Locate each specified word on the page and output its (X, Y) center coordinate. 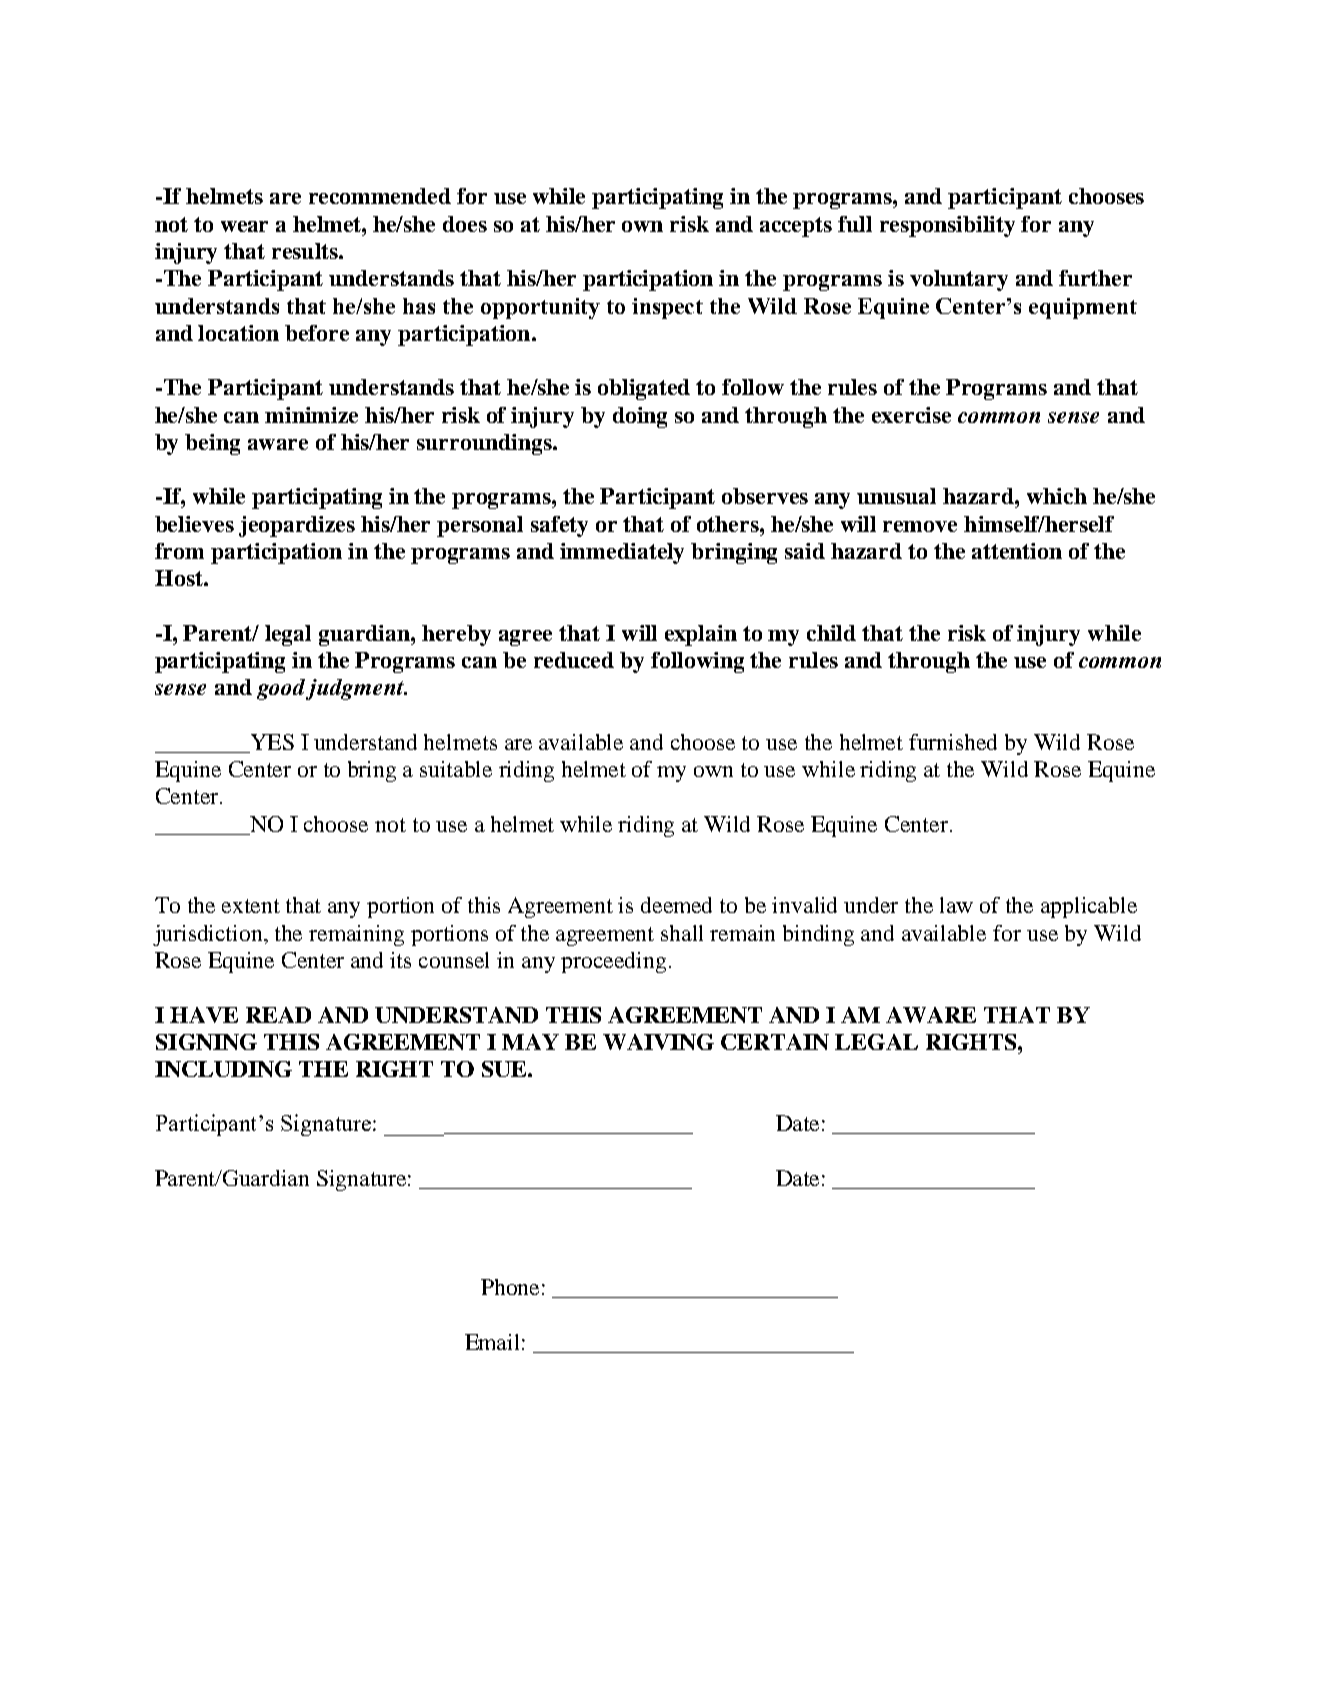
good (283, 689)
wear (244, 226)
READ (278, 1015)
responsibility (947, 226)
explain (701, 635)
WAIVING (658, 1042)
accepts (796, 227)
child (831, 633)
